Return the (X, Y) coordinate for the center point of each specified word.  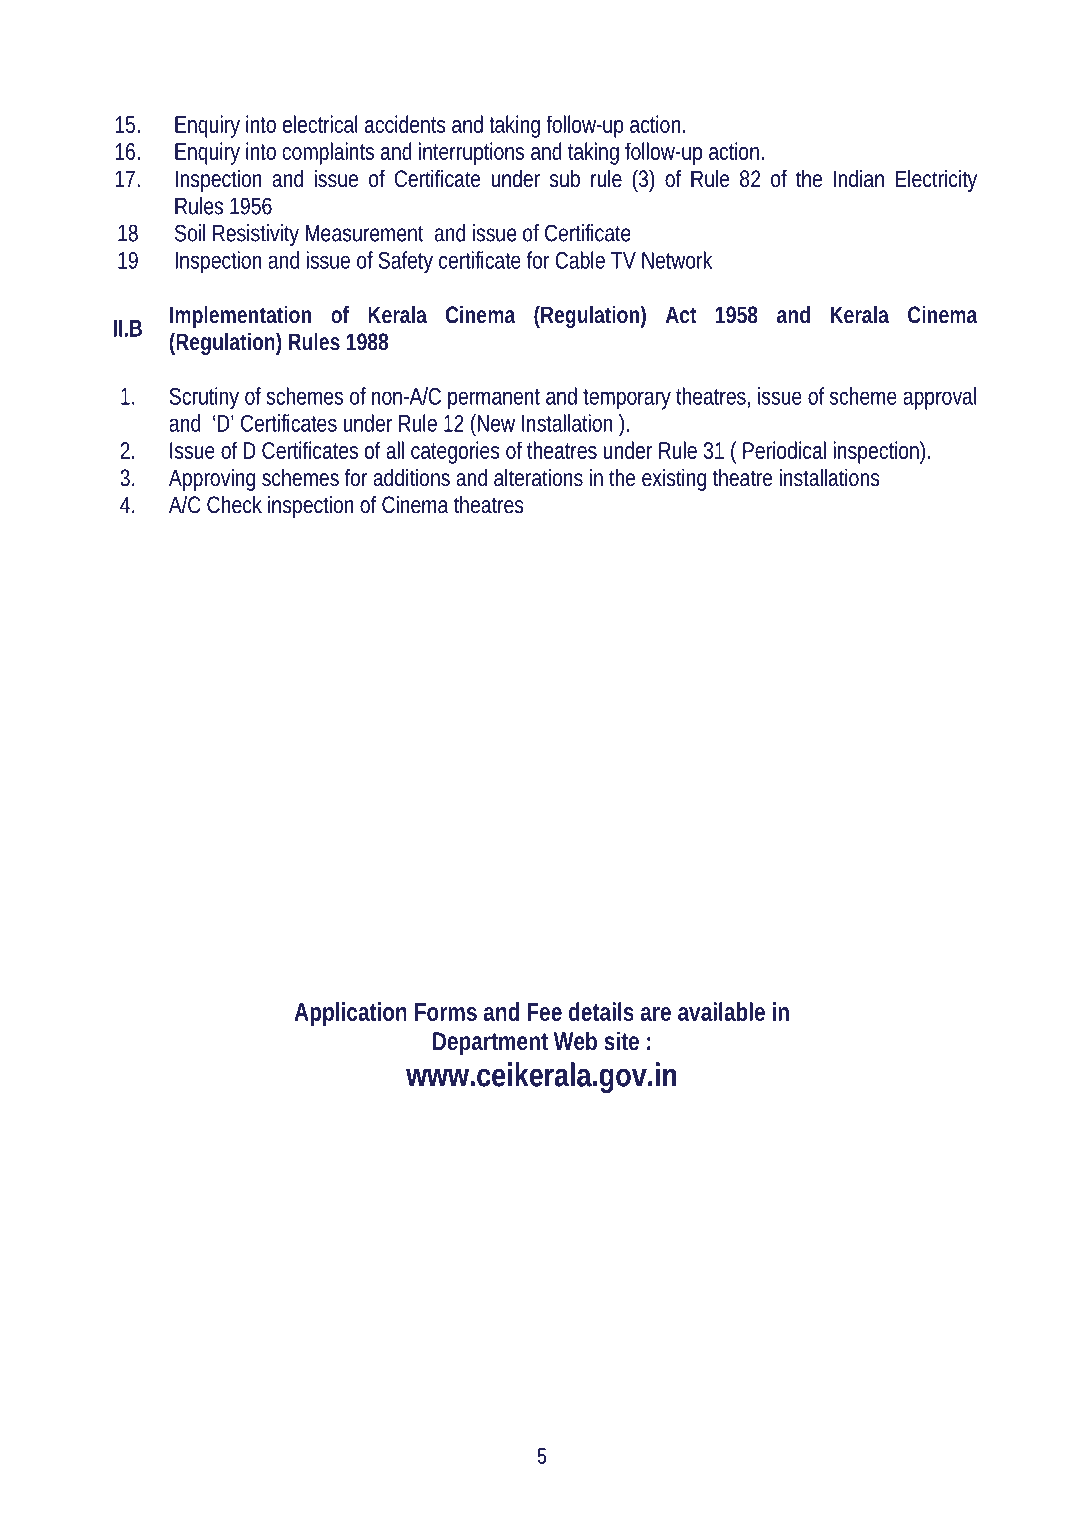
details (601, 1011)
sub (565, 179)
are (656, 1014)
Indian (858, 179)
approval (939, 398)
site (621, 1041)
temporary (627, 399)
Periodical (784, 450)
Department (490, 1044)
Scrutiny (204, 398)
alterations (538, 478)
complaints (328, 153)
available (721, 1011)
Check (234, 505)
